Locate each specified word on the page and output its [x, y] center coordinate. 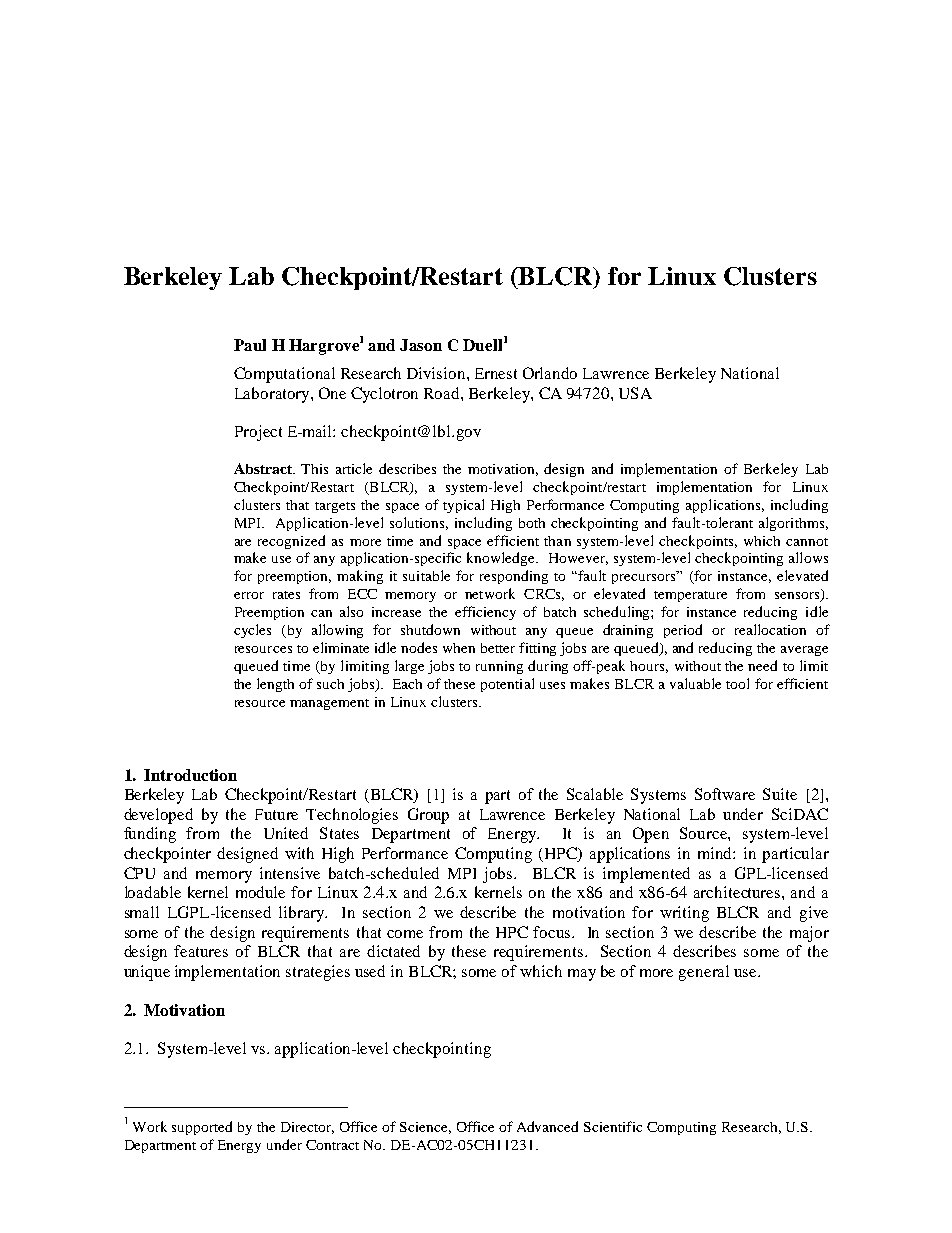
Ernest [496, 373]
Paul [250, 345]
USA [635, 393]
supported [202, 1128]
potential [507, 685]
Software [725, 794]
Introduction [190, 775]
